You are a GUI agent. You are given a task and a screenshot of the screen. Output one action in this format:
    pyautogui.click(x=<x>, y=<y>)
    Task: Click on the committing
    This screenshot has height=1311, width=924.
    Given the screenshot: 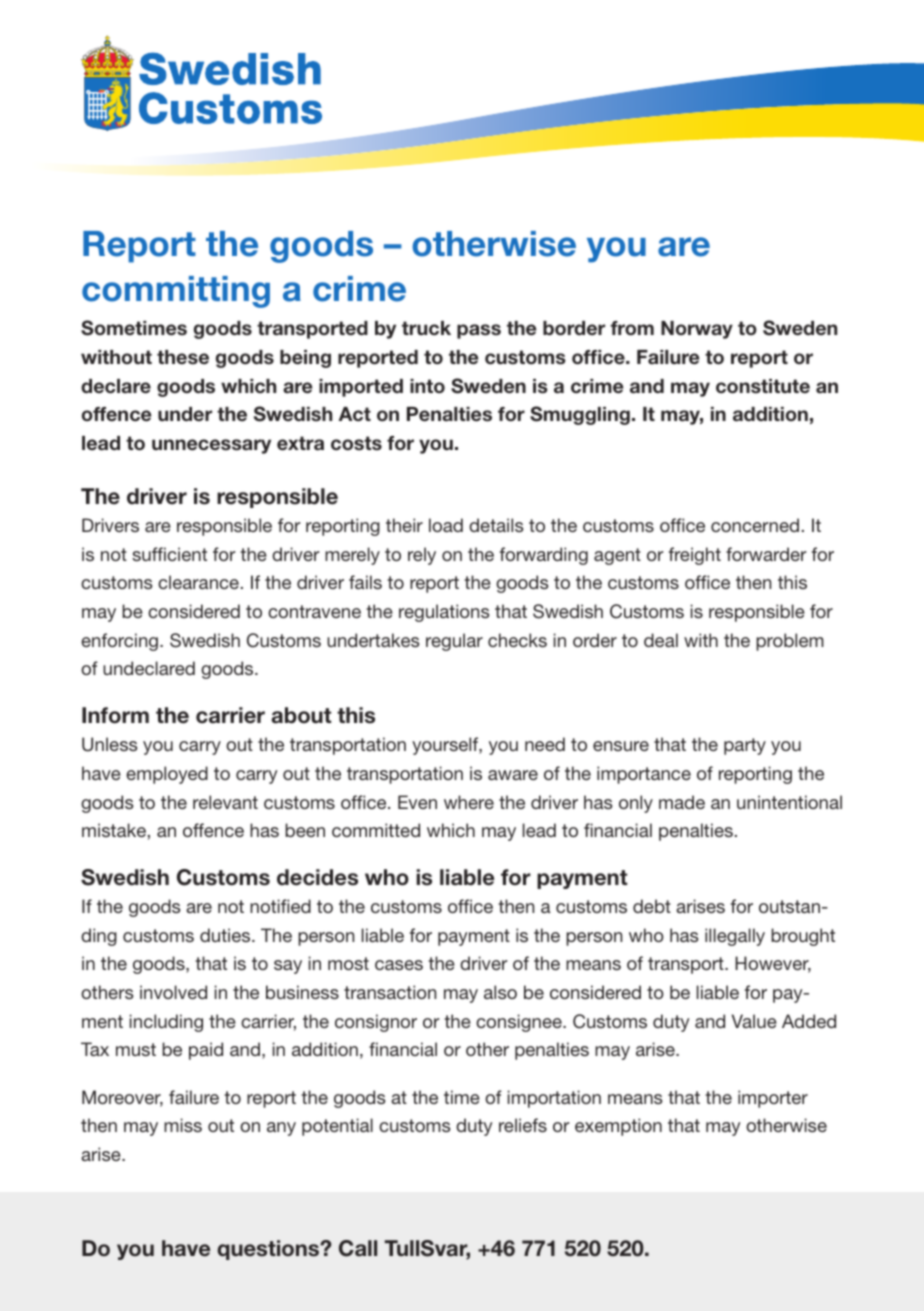 What is the action you would take?
    pyautogui.click(x=176, y=292)
